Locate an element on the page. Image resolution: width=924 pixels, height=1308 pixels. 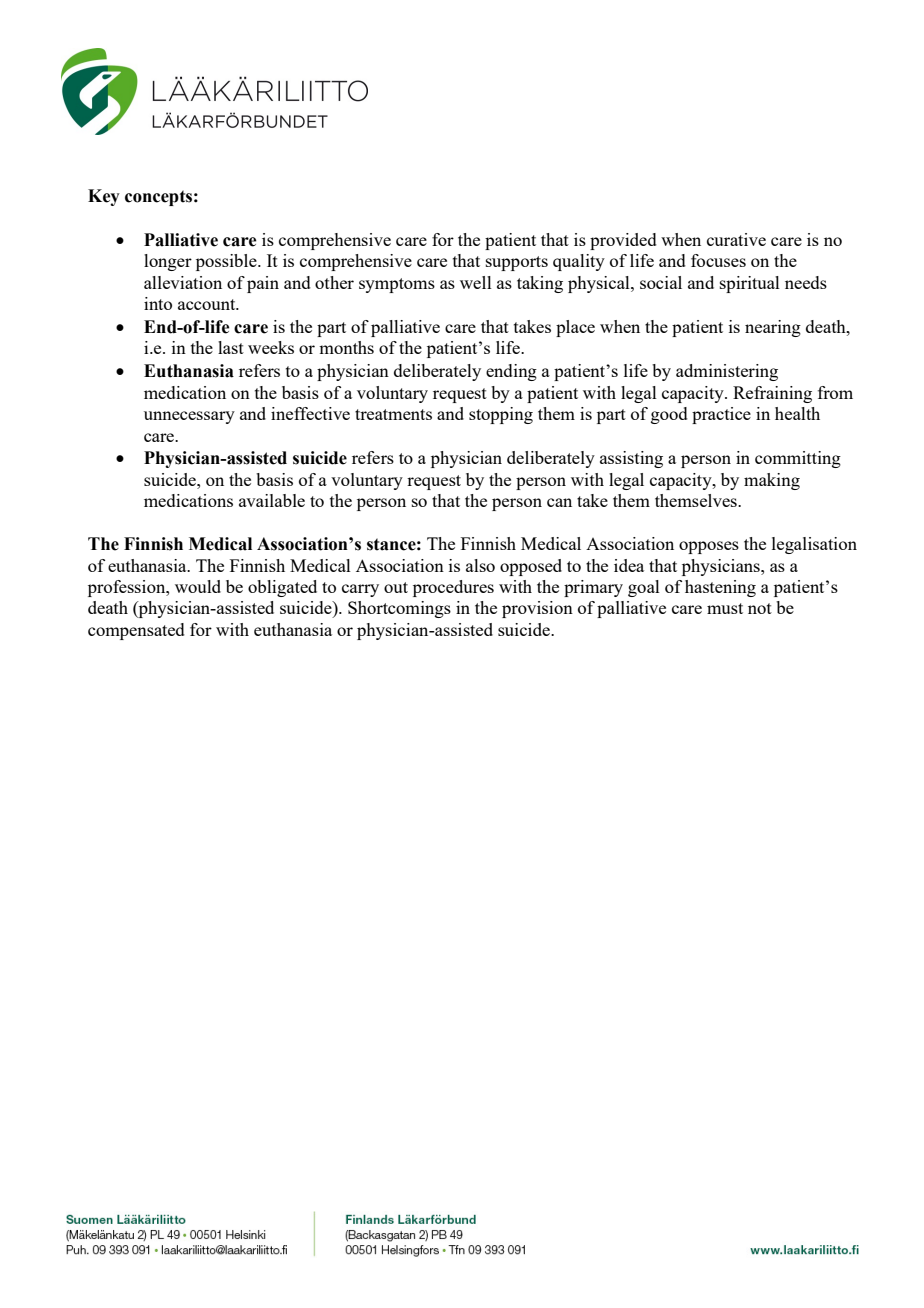
Key is located at coordinates (104, 197).
